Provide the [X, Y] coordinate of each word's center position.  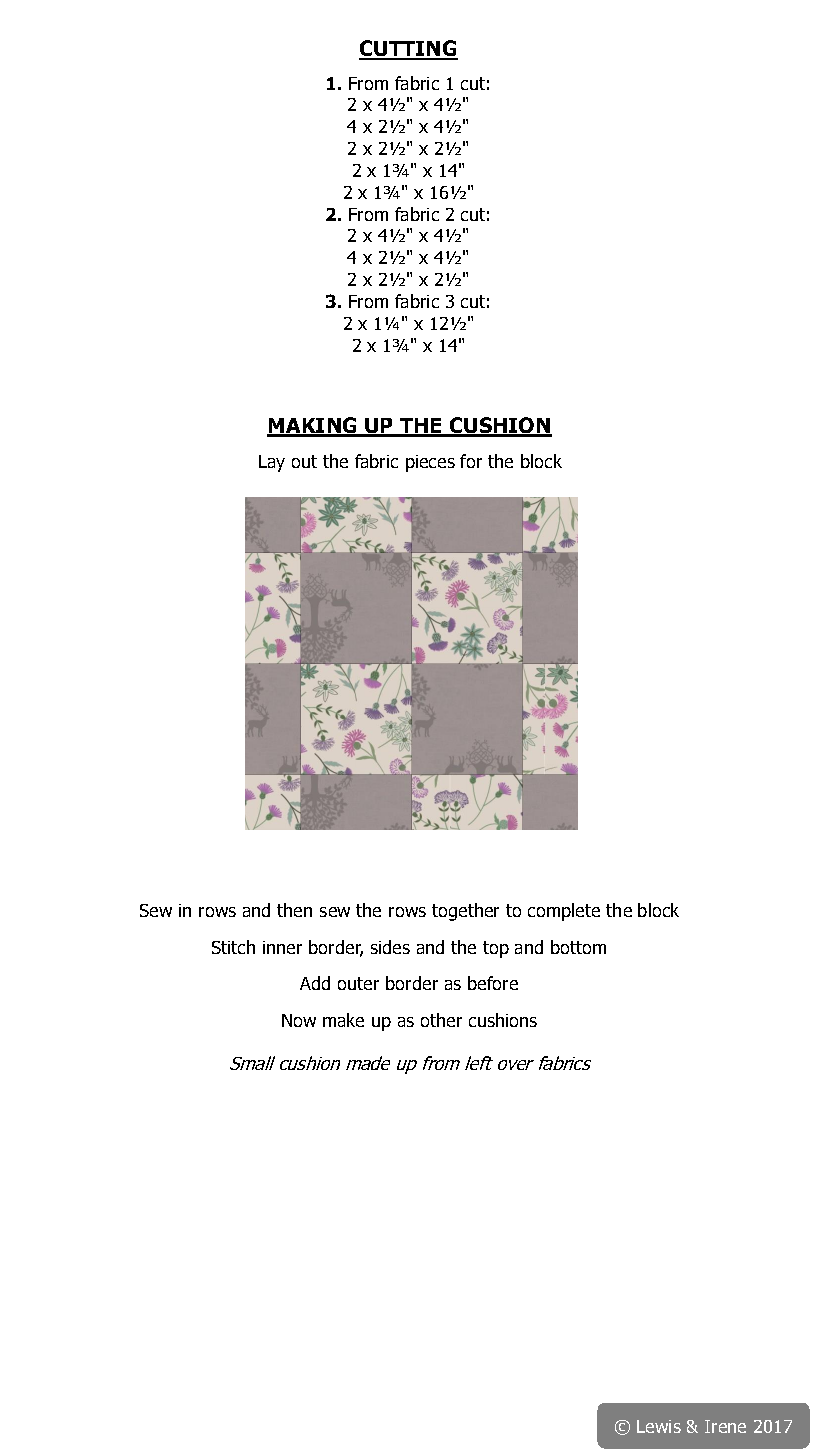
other [441, 1020]
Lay [272, 463]
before [493, 983]
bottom [578, 947]
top [496, 949]
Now [299, 1020]
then [294, 910]
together [465, 912]
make [343, 1020]
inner [282, 947]
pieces [430, 463]
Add [315, 983]
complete [564, 912]
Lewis [659, 1426]
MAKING [313, 426]
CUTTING [408, 49]
